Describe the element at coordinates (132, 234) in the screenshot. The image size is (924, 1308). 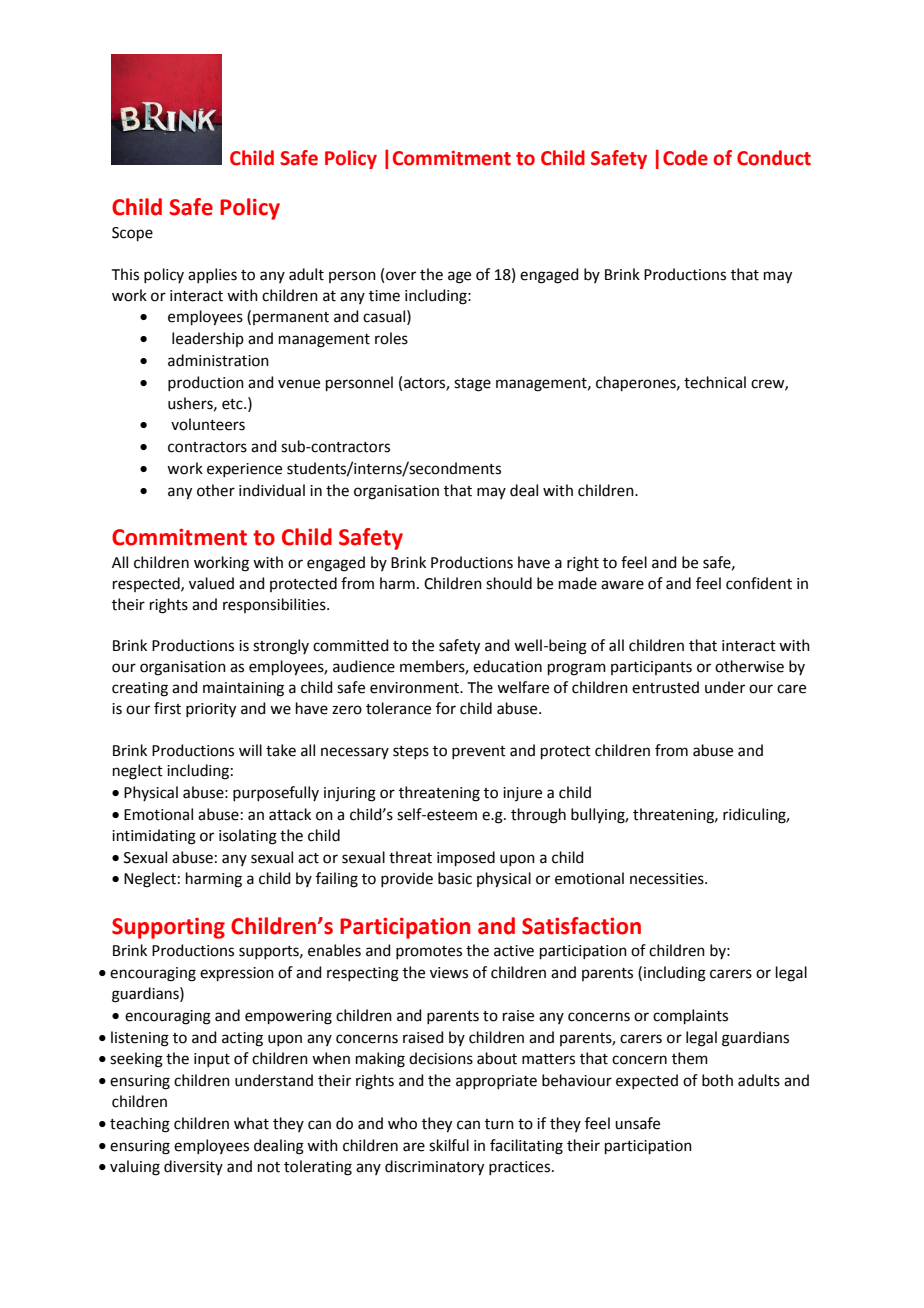
I see `Scope` at that location.
